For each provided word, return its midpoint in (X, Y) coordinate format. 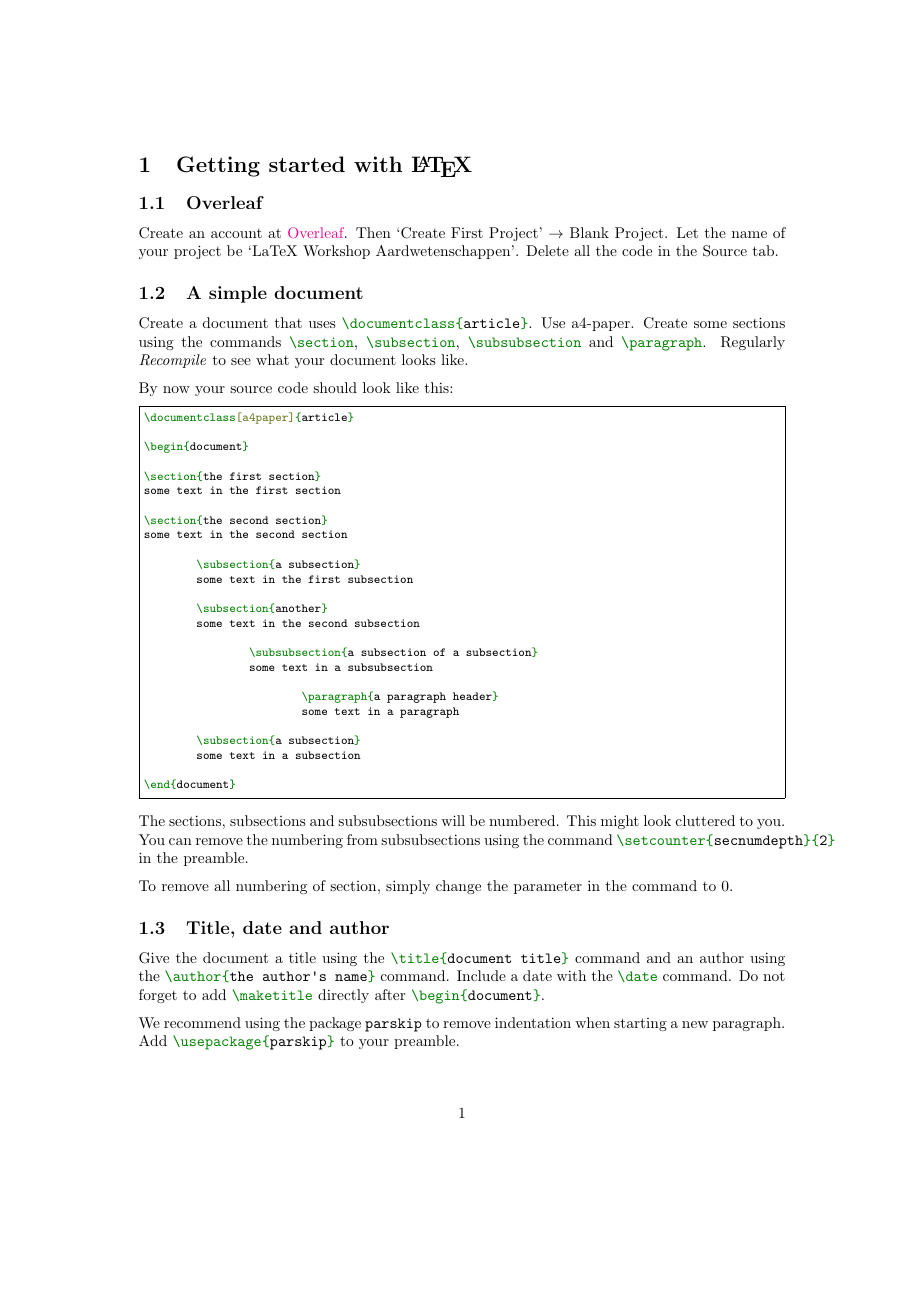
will (453, 820)
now (176, 389)
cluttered (705, 820)
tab (763, 250)
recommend (202, 1022)
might (620, 822)
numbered (522, 820)
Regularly (753, 343)
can (180, 841)
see (241, 361)
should (335, 387)
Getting (218, 166)
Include (481, 975)
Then (373, 232)
